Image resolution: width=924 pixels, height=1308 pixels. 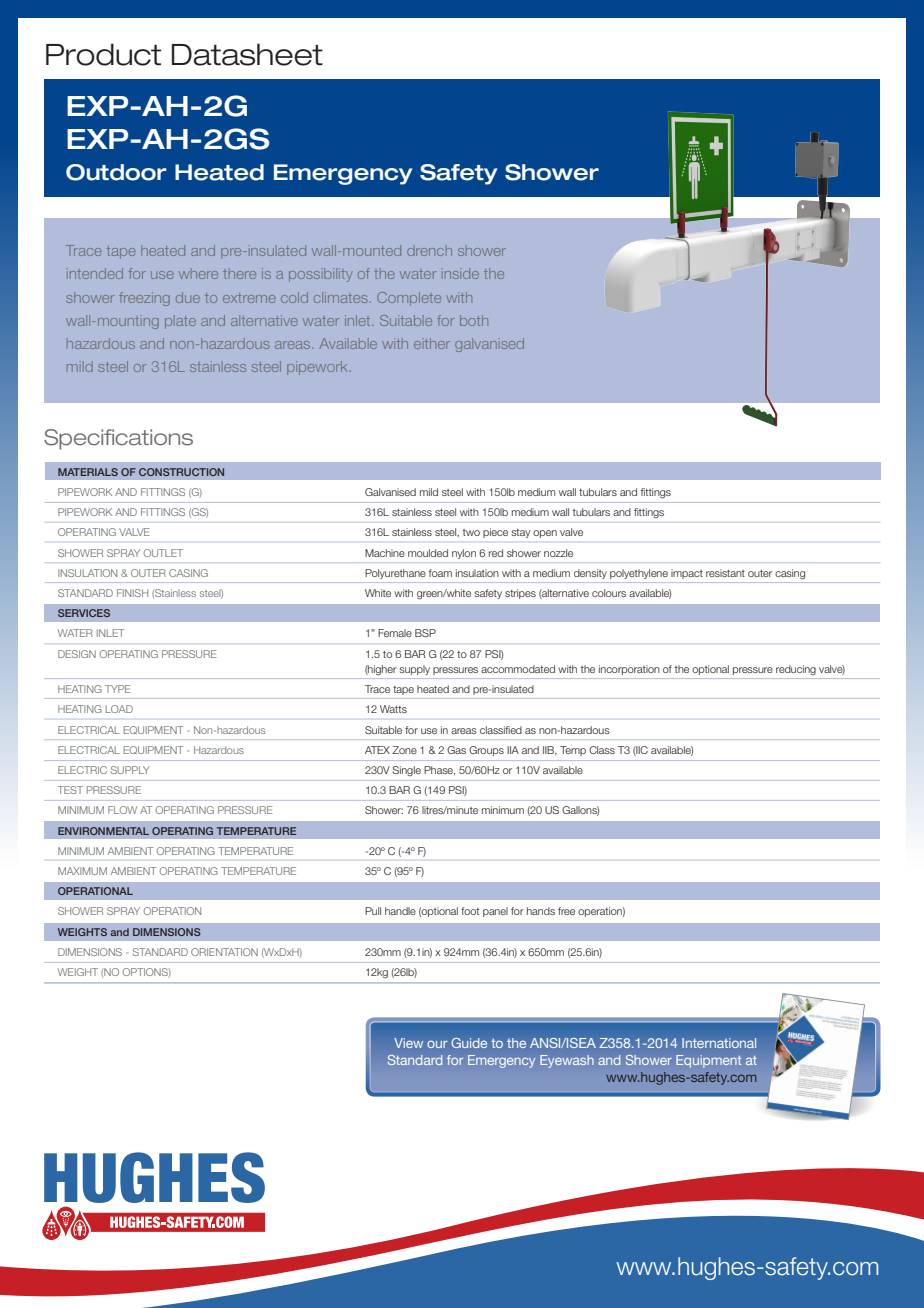 I want to click on two, so click(x=471, y=532).
